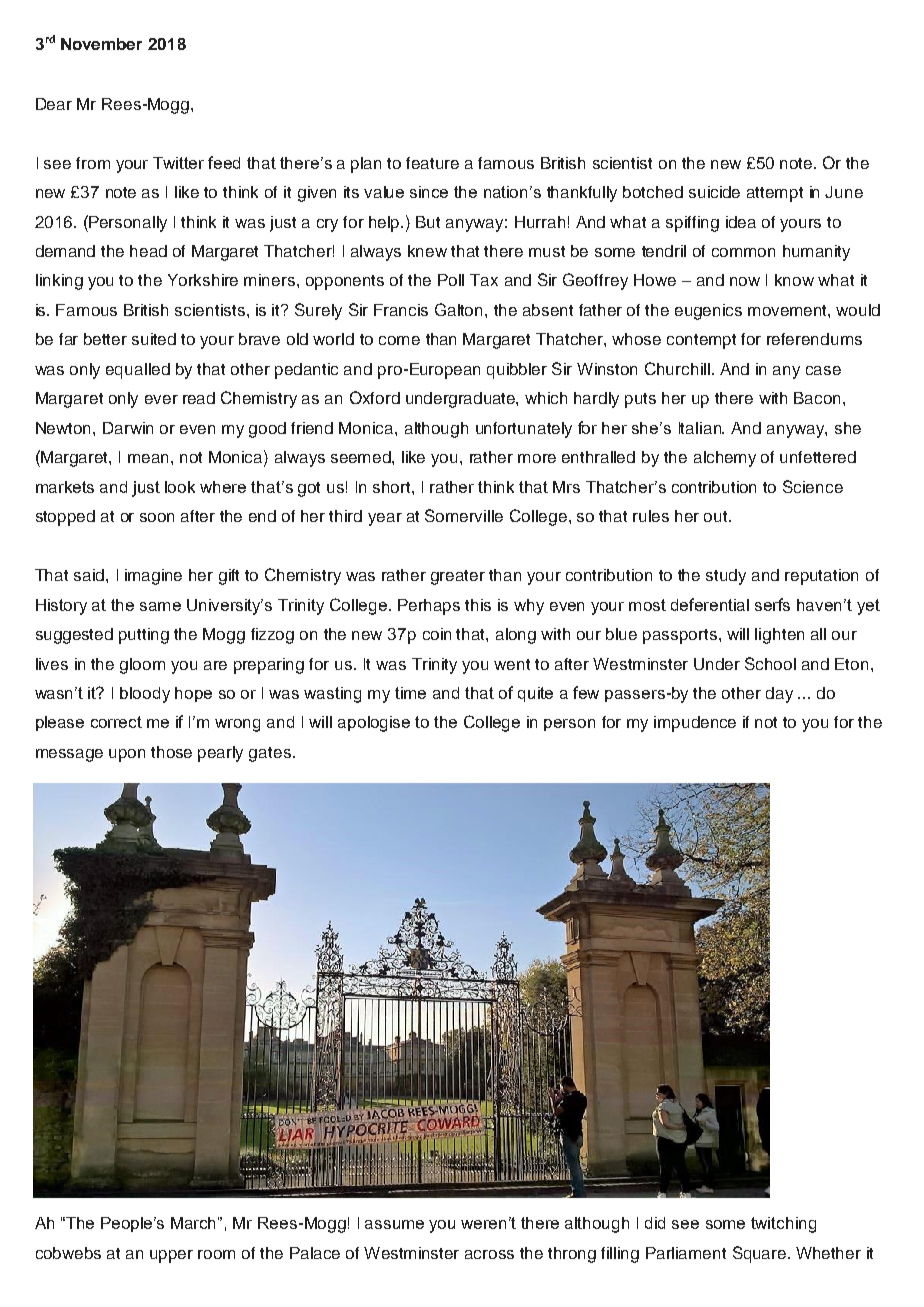  What do you see at coordinates (437, 634) in the page?
I see `coin` at bounding box center [437, 634].
